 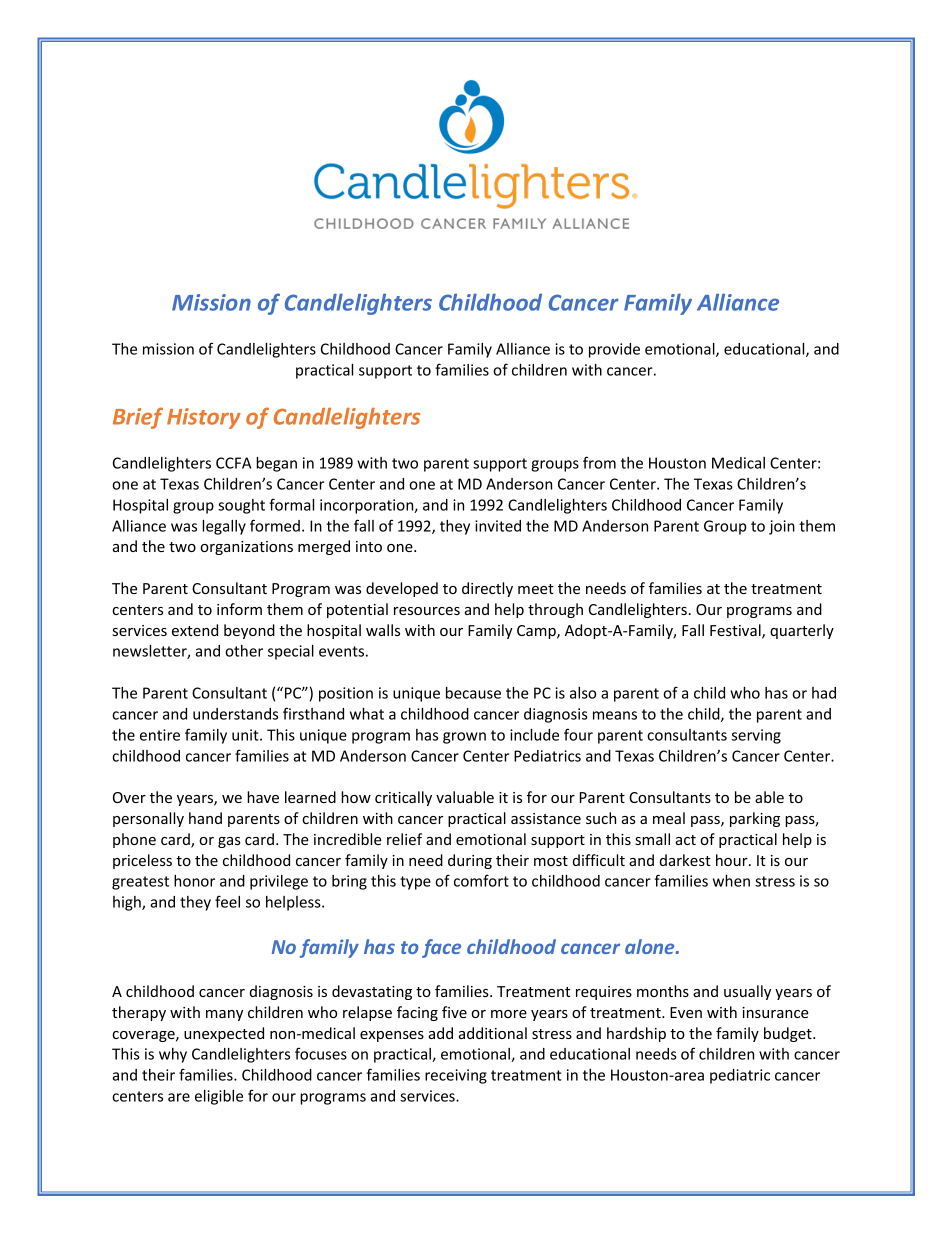 I want to click on provide, so click(x=614, y=350).
